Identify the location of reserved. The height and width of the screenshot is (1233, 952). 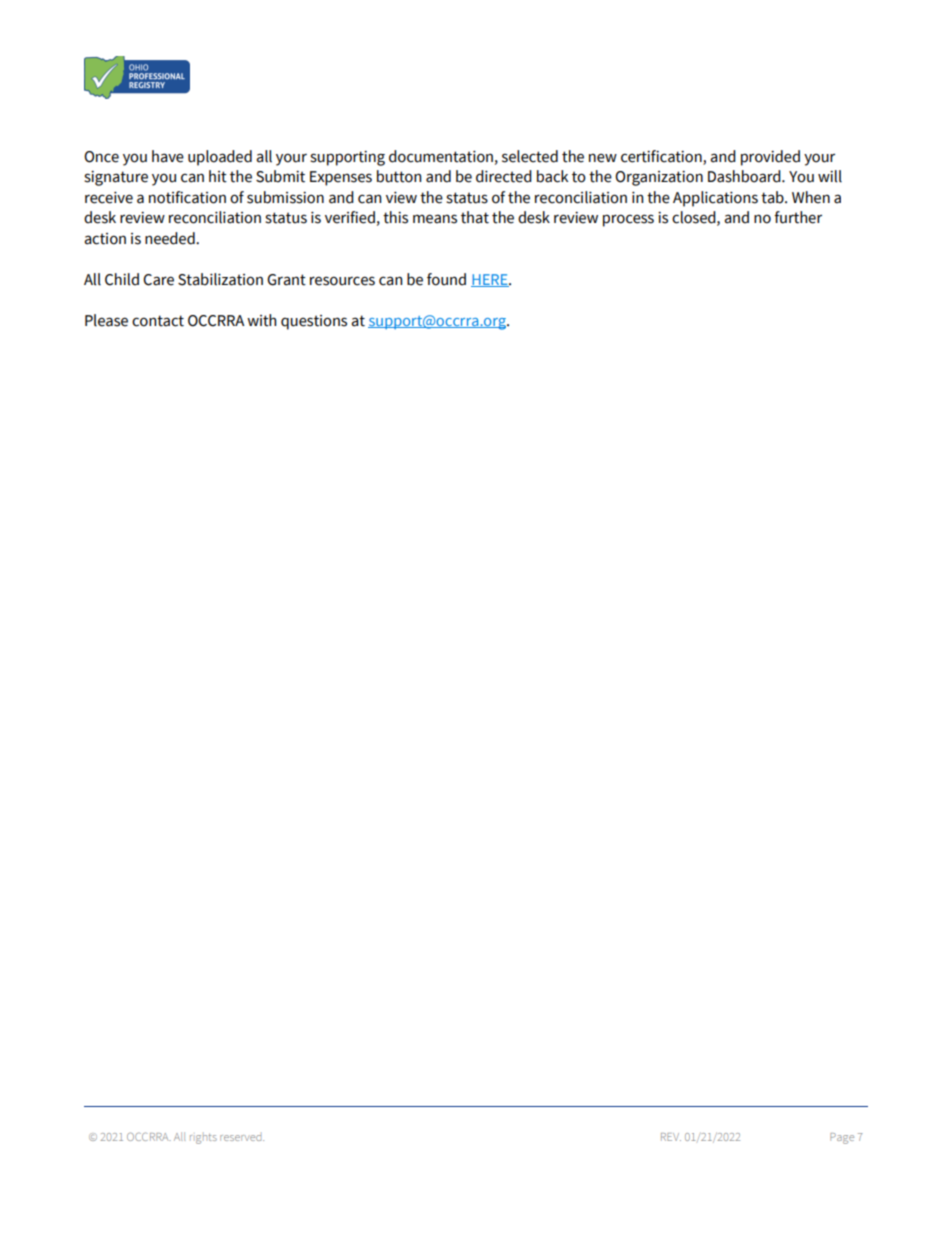
(242, 1138).
